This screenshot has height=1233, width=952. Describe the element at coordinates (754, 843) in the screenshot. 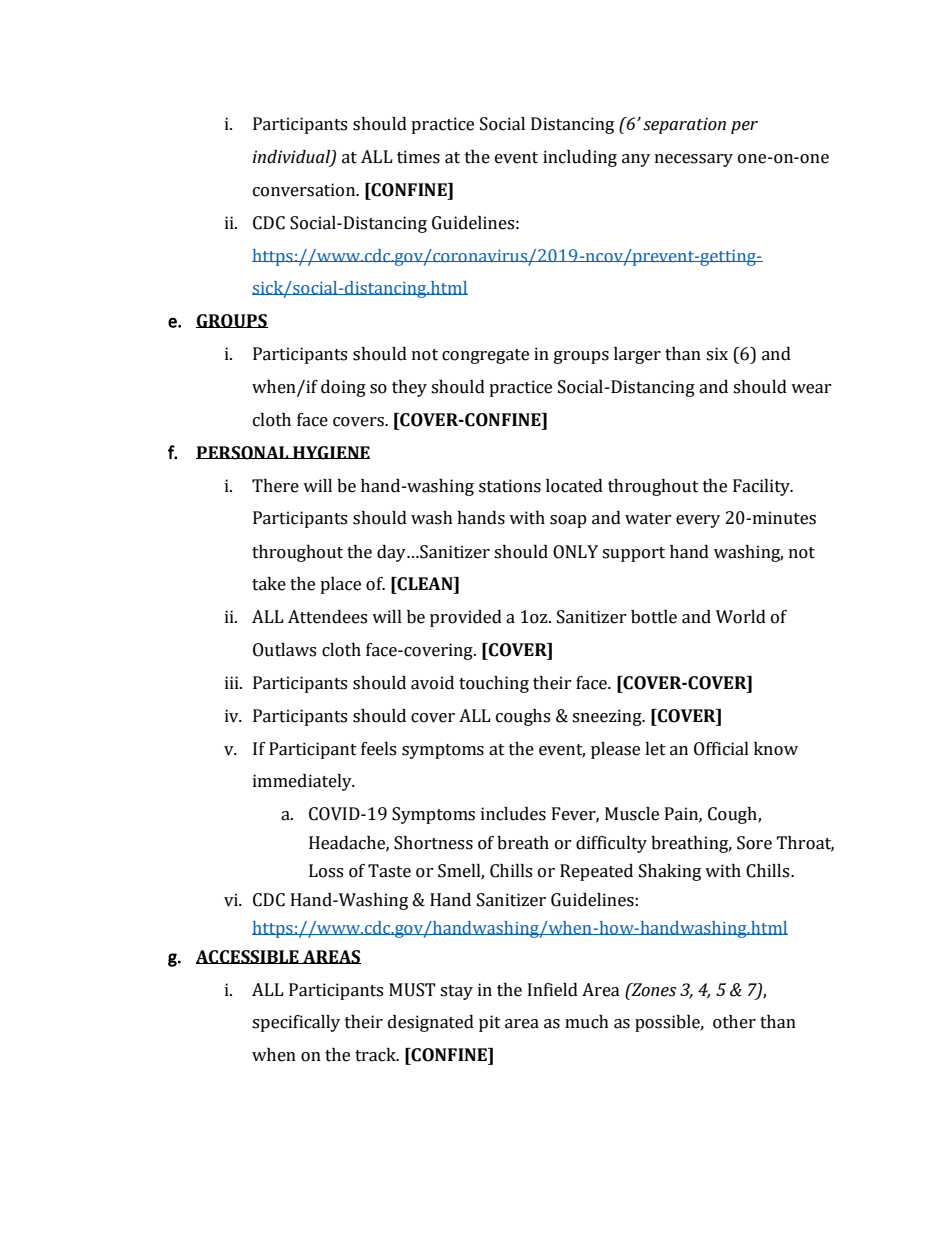

I see `Sore` at that location.
